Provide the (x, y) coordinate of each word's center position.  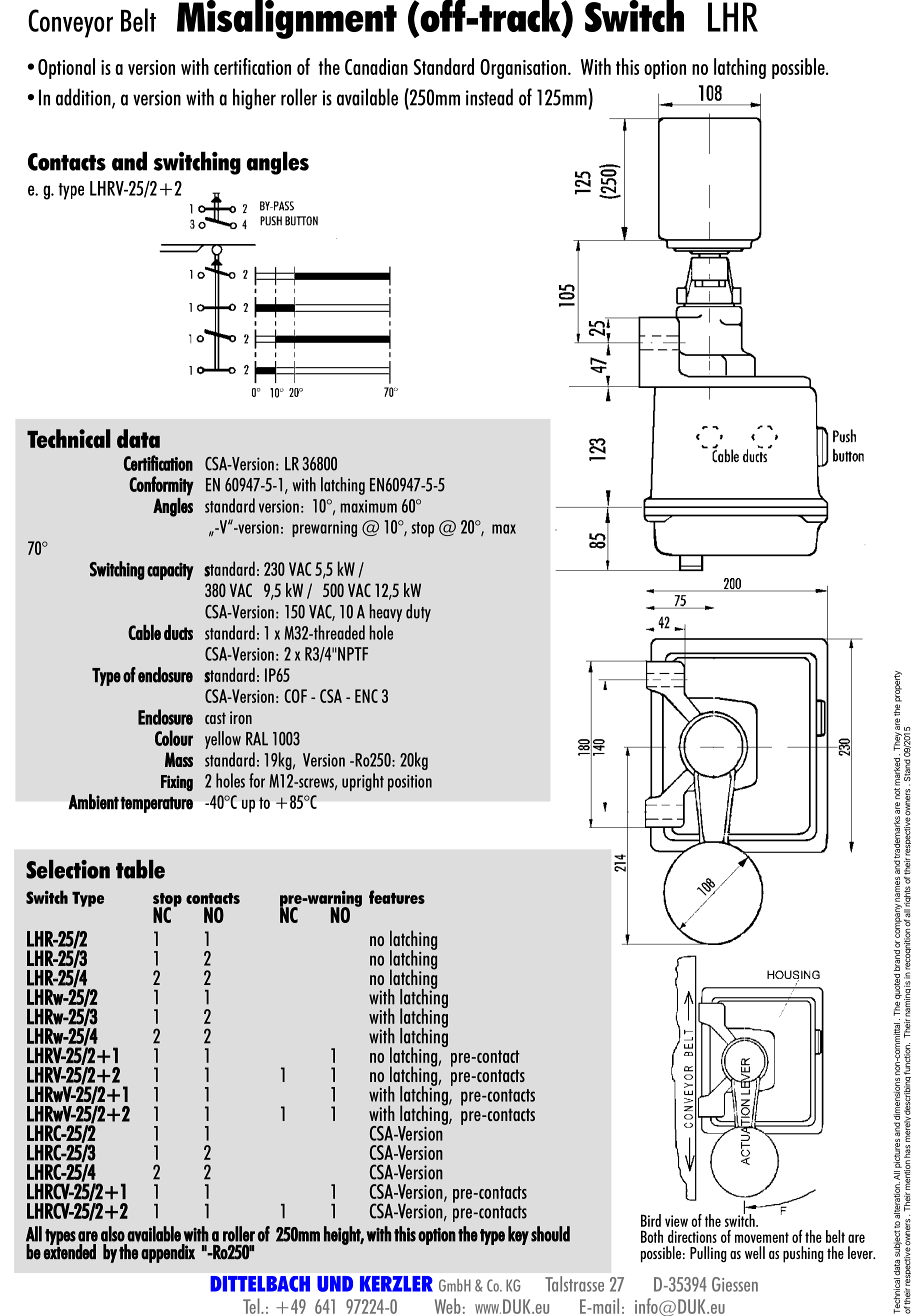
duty (418, 613)
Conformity (161, 486)
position (410, 783)
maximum (368, 506)
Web (448, 1306)
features (397, 897)
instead (489, 97)
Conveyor (70, 23)
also (113, 1234)
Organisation (524, 69)
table (140, 869)
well (755, 1252)
